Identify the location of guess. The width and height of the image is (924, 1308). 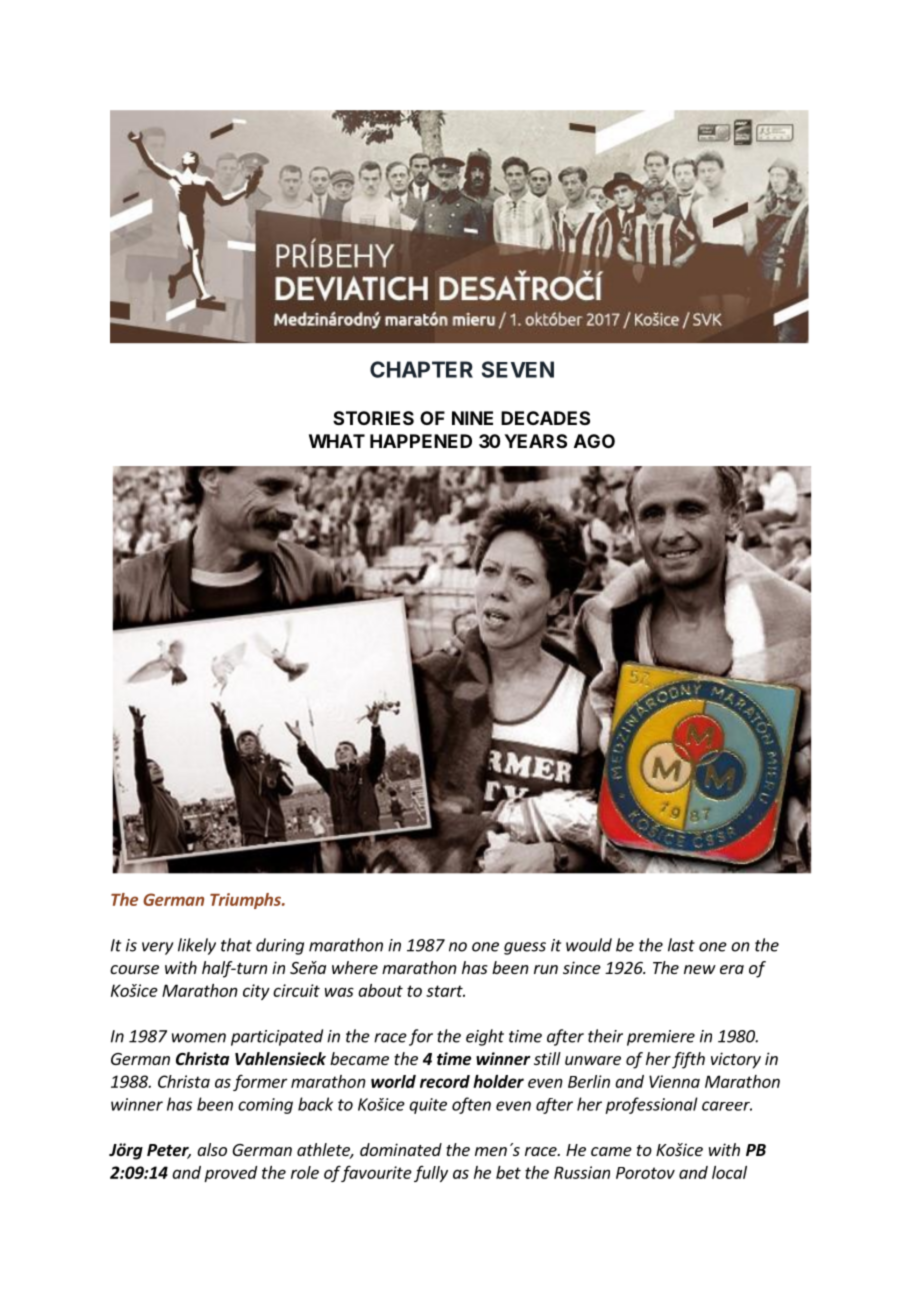
(525, 948).
